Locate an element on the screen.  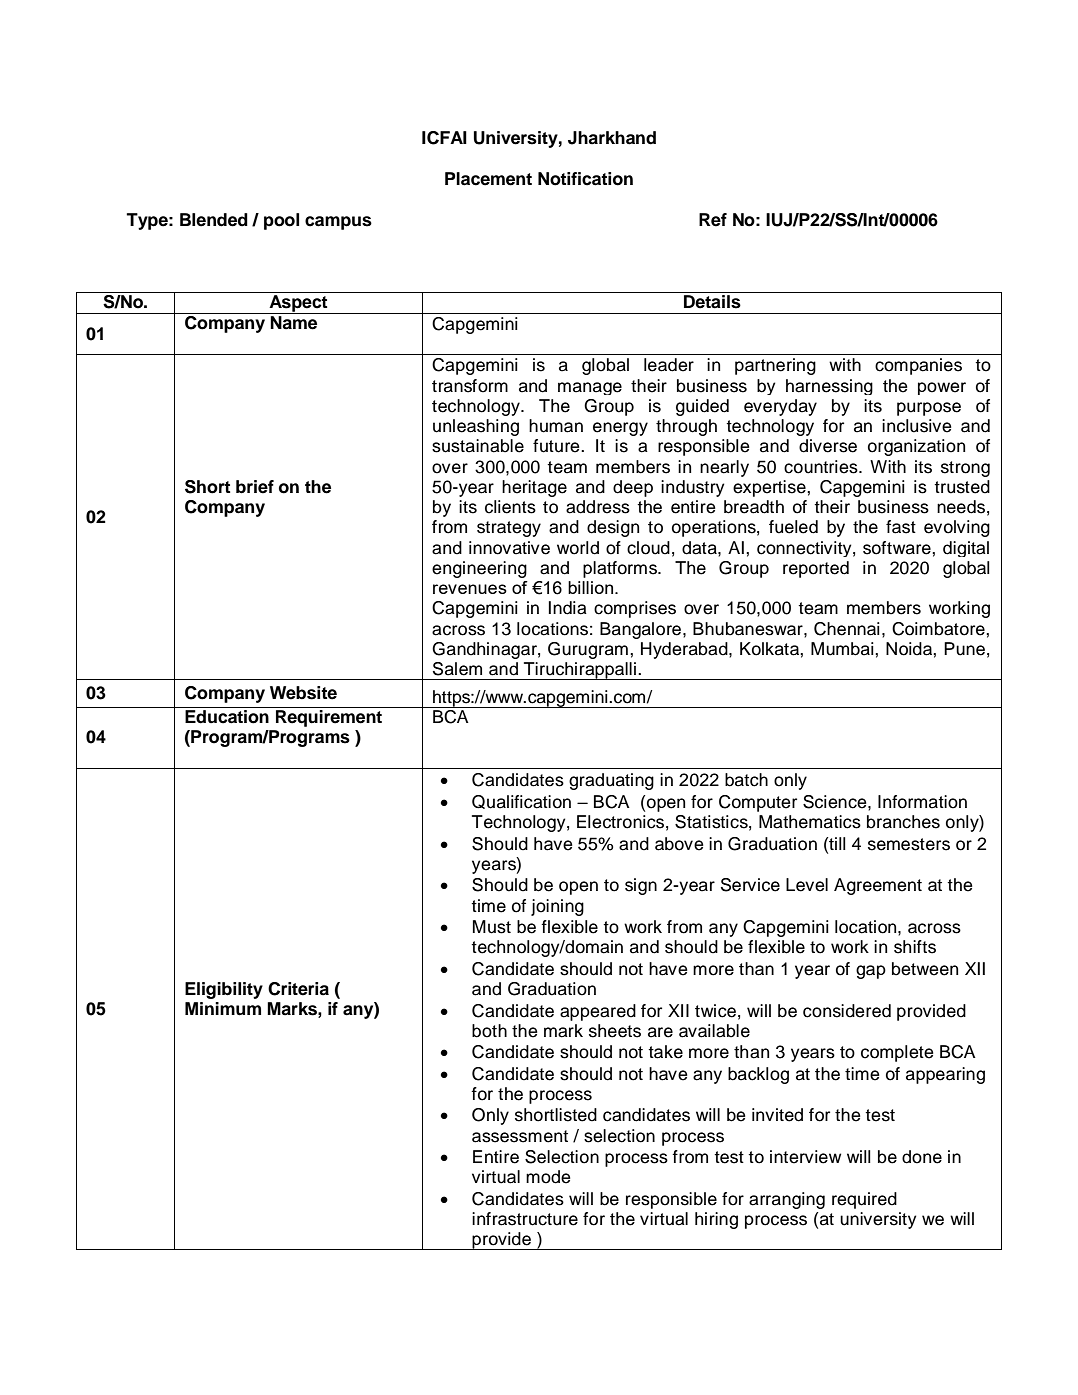
mode is located at coordinates (548, 1177).
